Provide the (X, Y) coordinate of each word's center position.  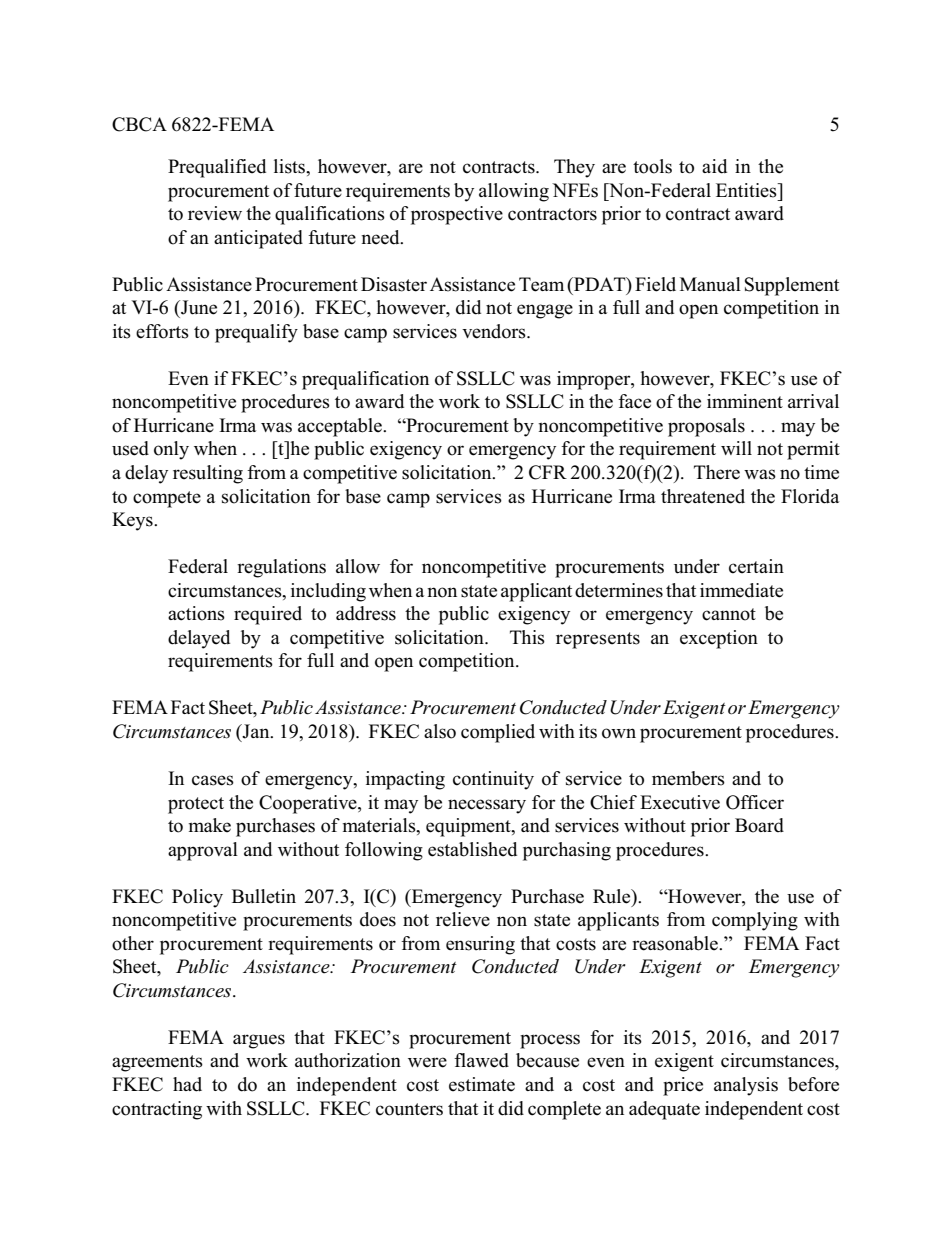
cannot (729, 614)
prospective (457, 215)
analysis (746, 1086)
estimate (482, 1084)
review (215, 213)
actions (196, 613)
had (187, 1084)
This (527, 637)
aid (714, 166)
